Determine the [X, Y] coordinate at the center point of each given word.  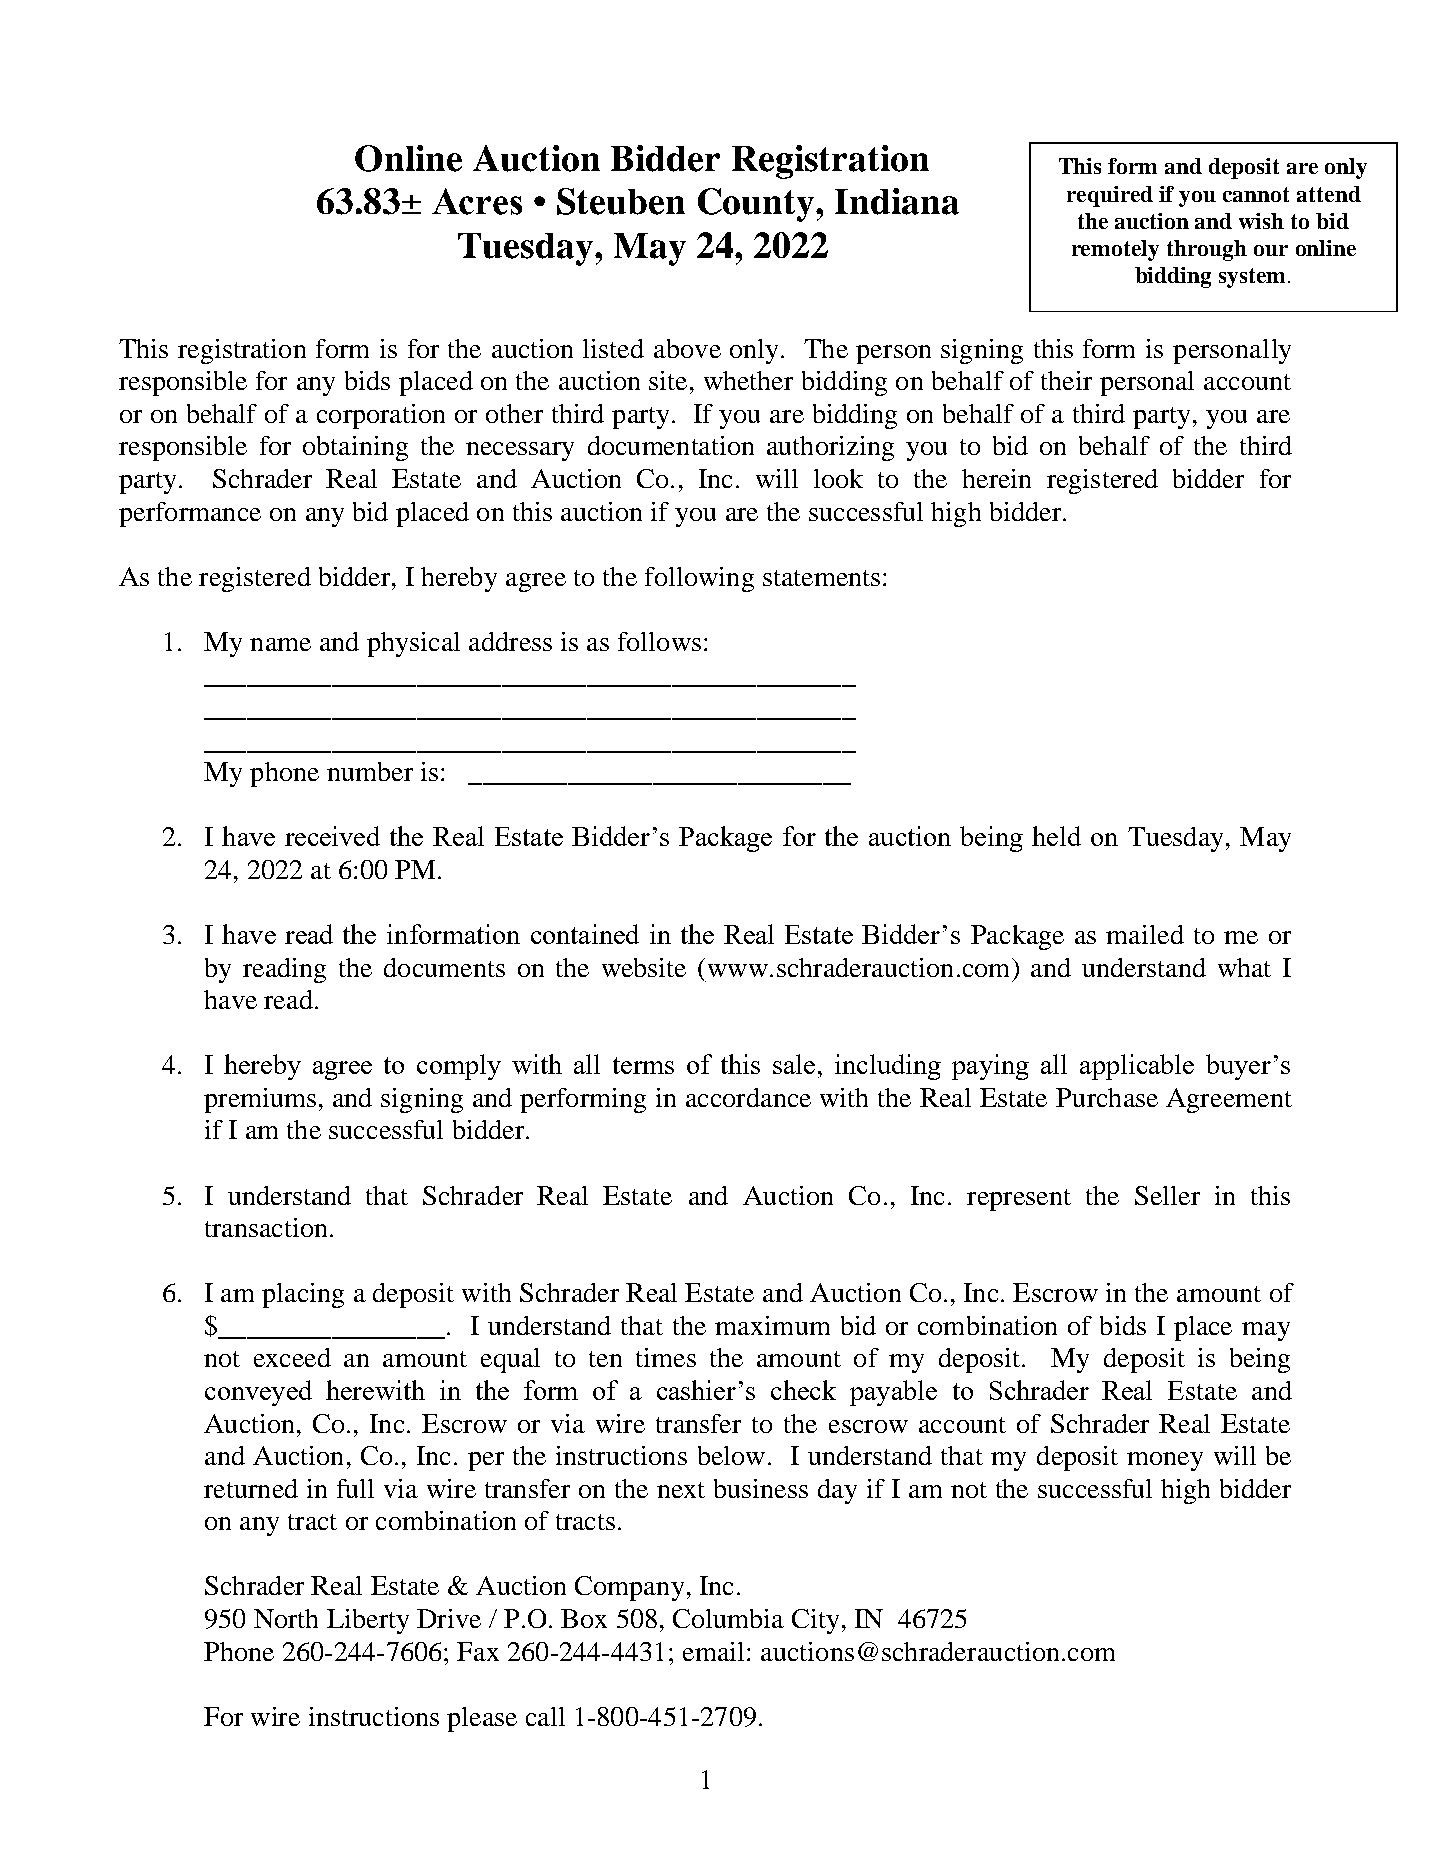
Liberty [368, 1621]
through [1207, 250]
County [757, 205]
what [1244, 967]
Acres [477, 201]
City [815, 1621]
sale [794, 1064]
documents [444, 967]
